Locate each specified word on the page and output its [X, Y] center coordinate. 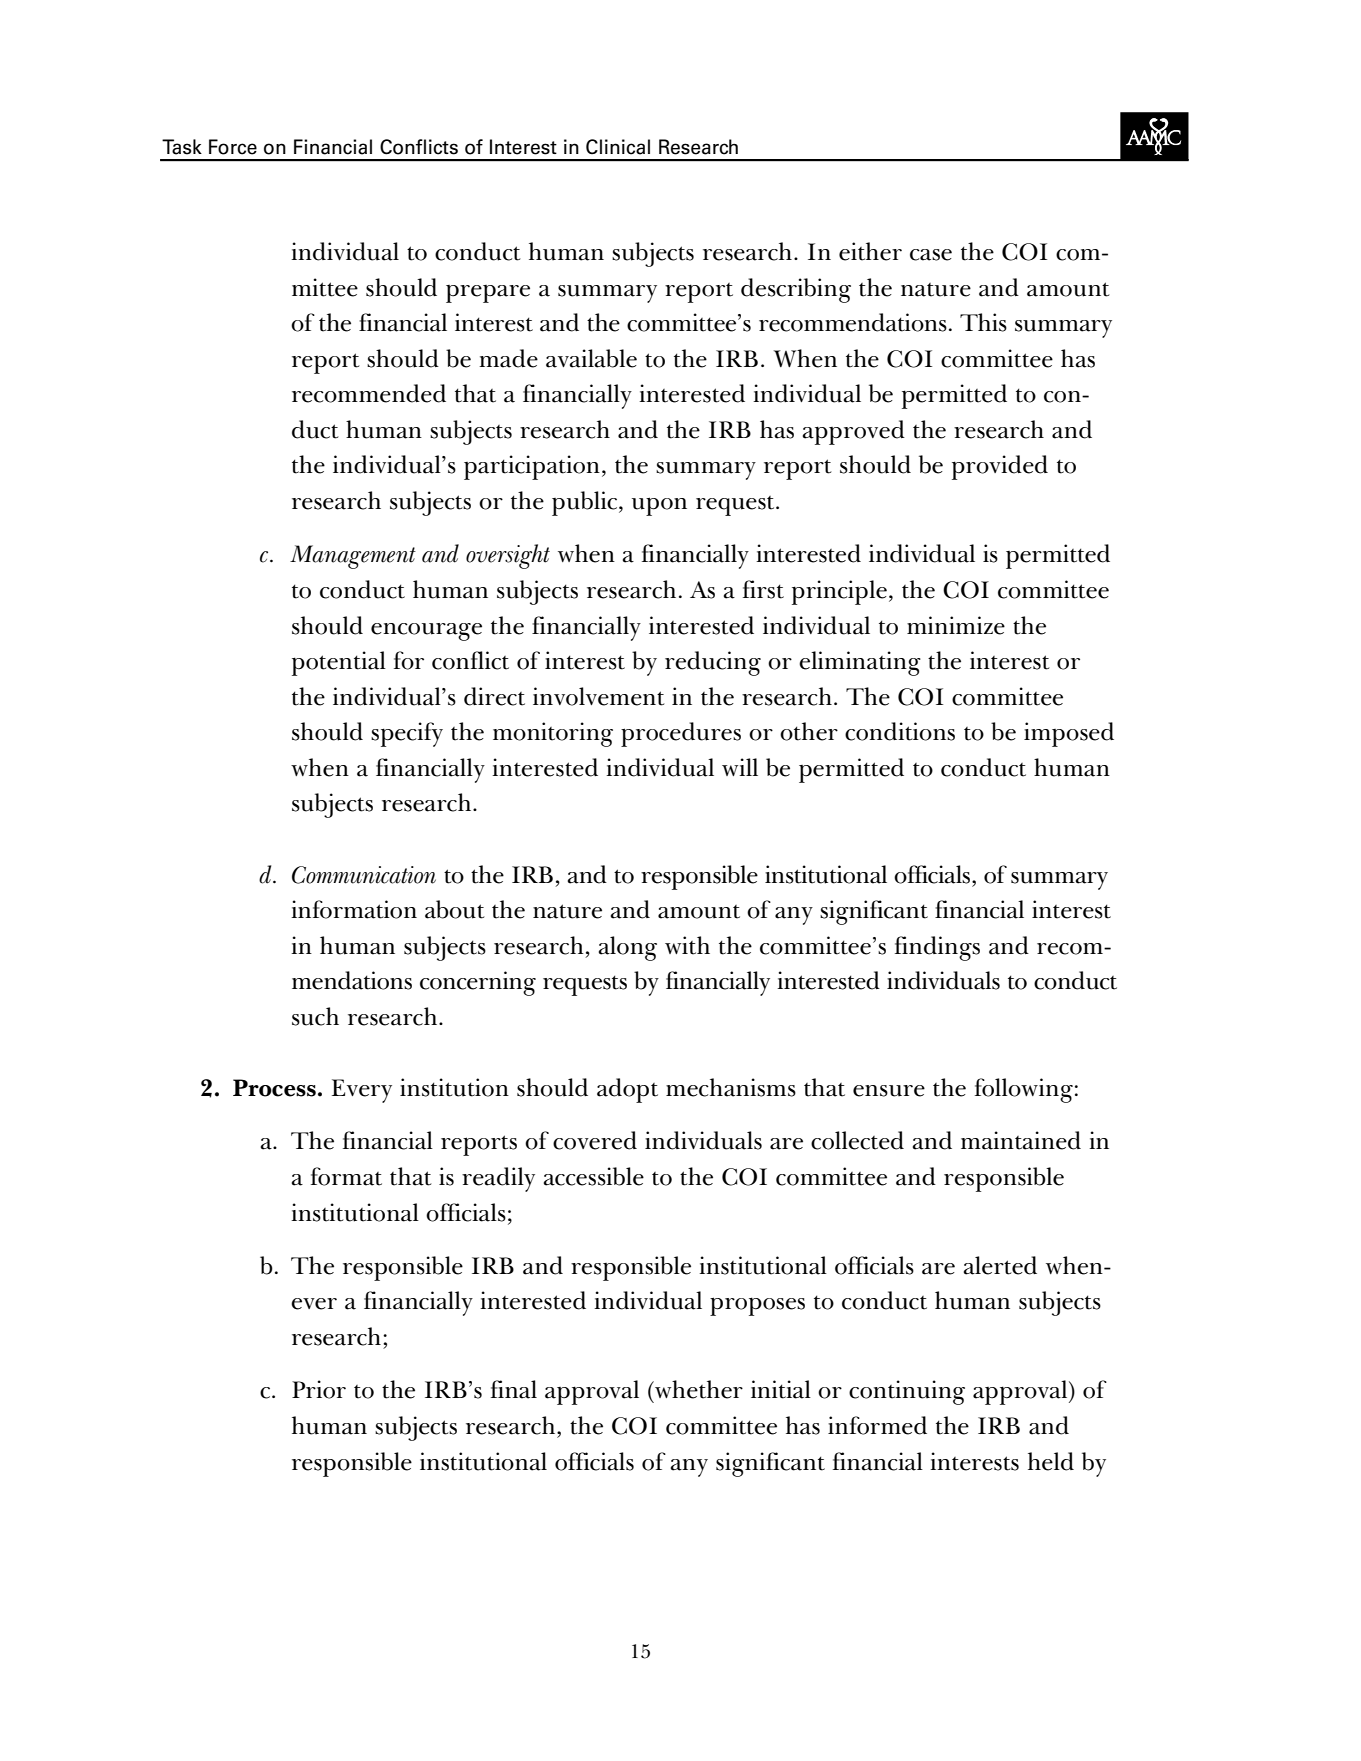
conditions [900, 731]
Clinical [618, 147]
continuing [907, 1392]
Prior [319, 1389]
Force [233, 147]
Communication [364, 875]
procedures [681, 734]
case [931, 255]
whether [698, 1389]
